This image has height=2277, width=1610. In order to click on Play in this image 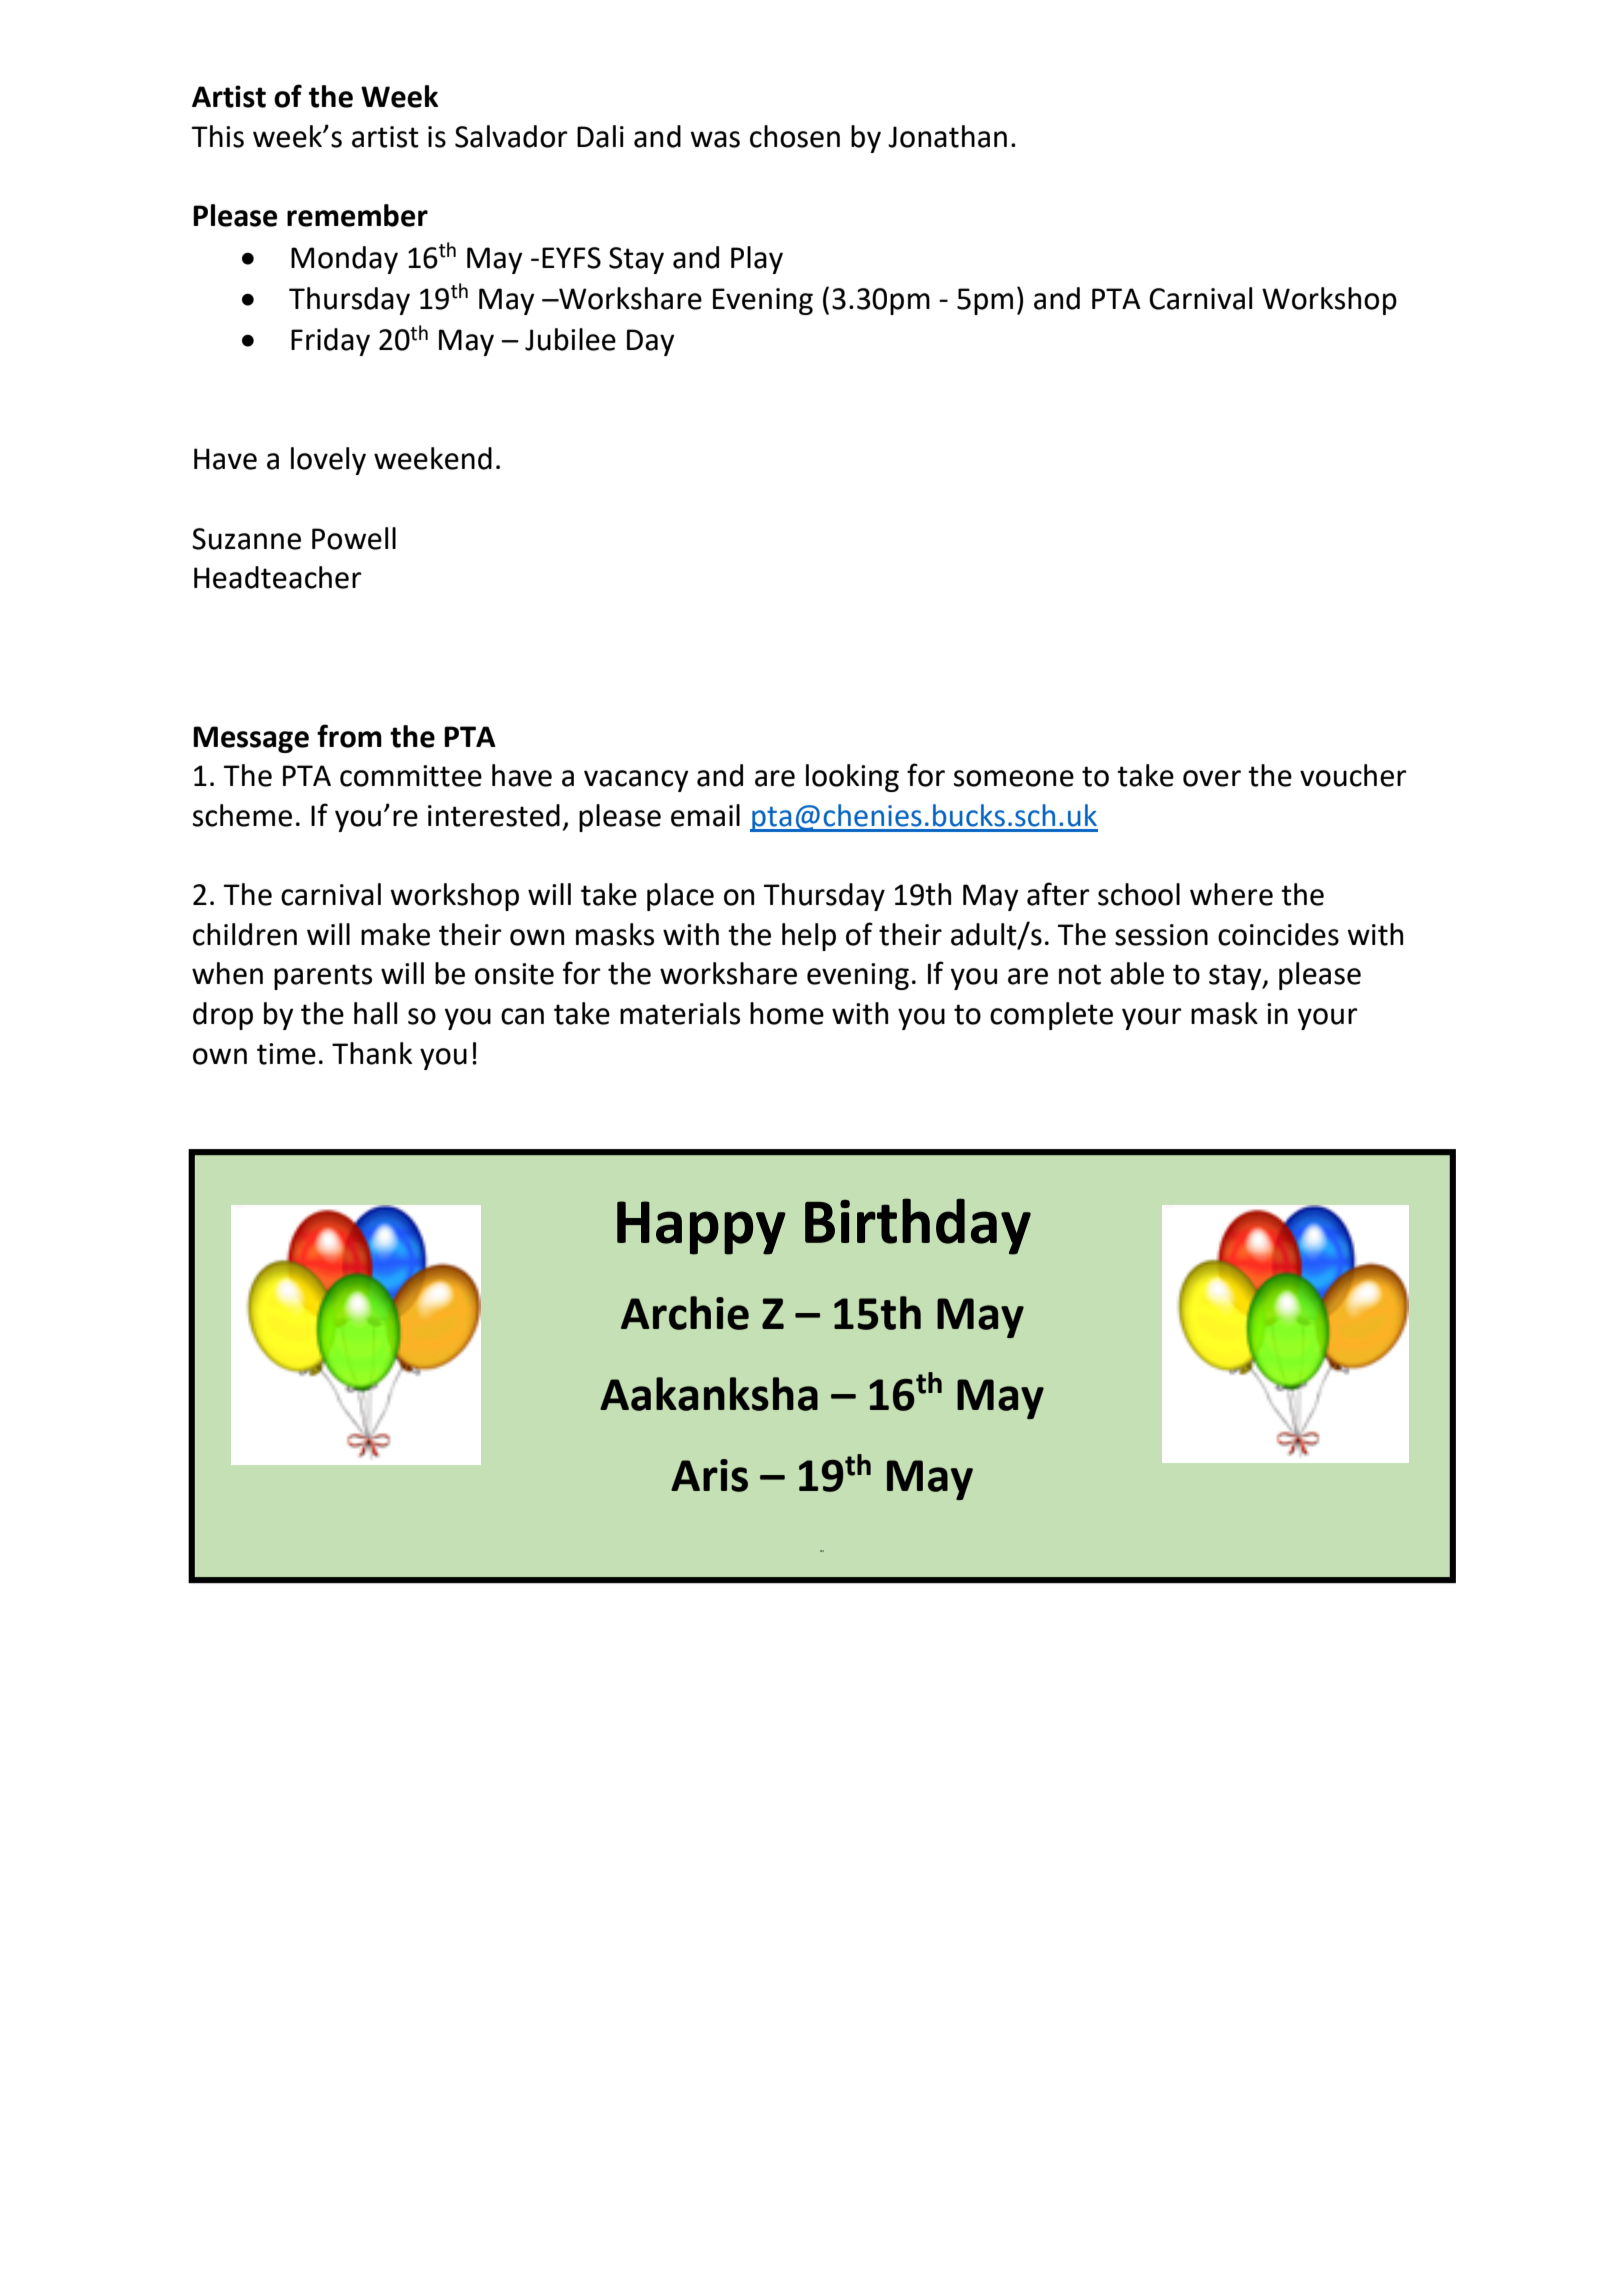, I will do `click(757, 260)`.
